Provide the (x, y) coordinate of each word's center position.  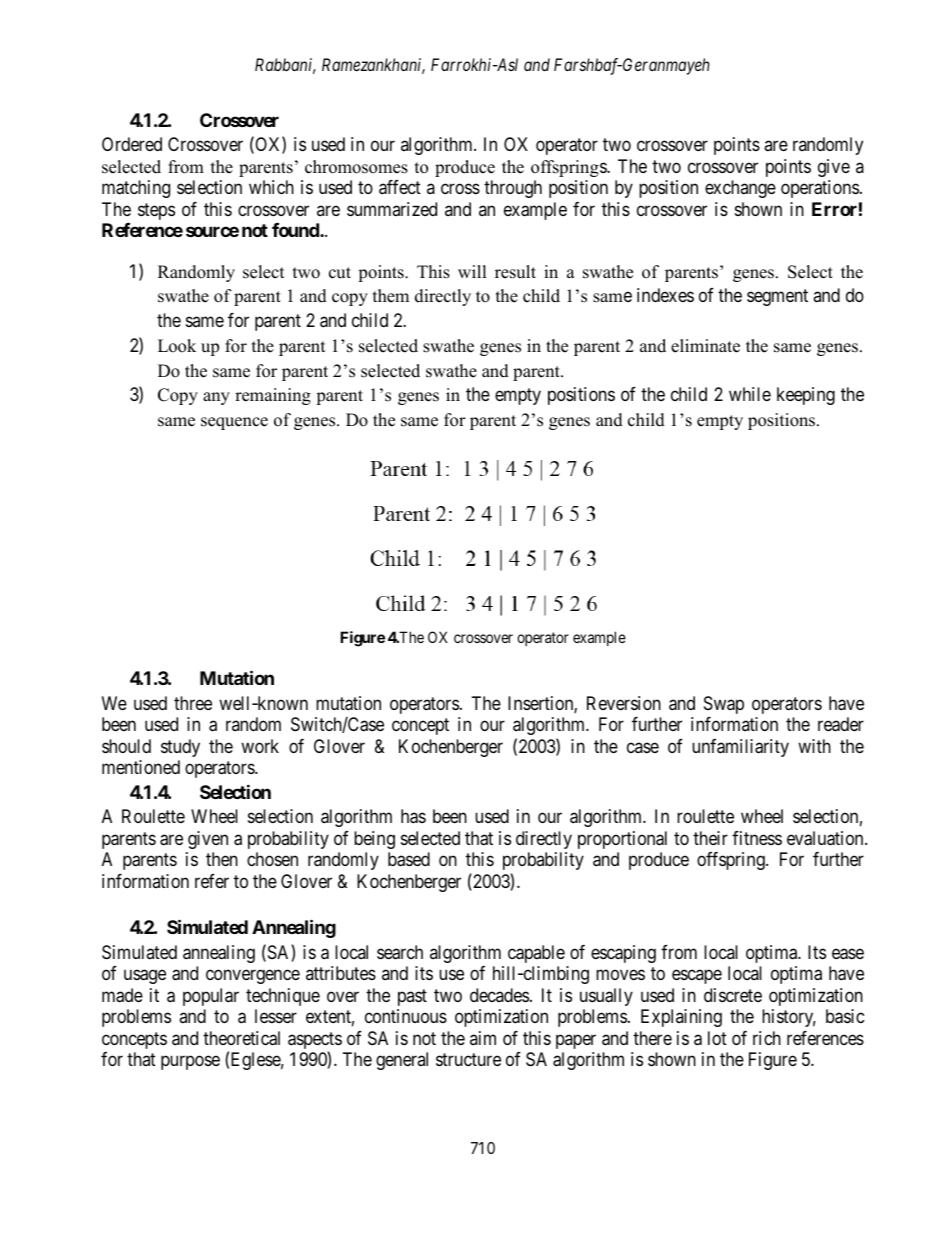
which (271, 187)
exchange (740, 189)
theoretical (241, 1038)
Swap (724, 705)
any (216, 398)
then (222, 859)
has (413, 816)
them (391, 296)
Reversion (624, 703)
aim (483, 1038)
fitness (757, 838)
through (513, 189)
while (750, 394)
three (193, 703)
